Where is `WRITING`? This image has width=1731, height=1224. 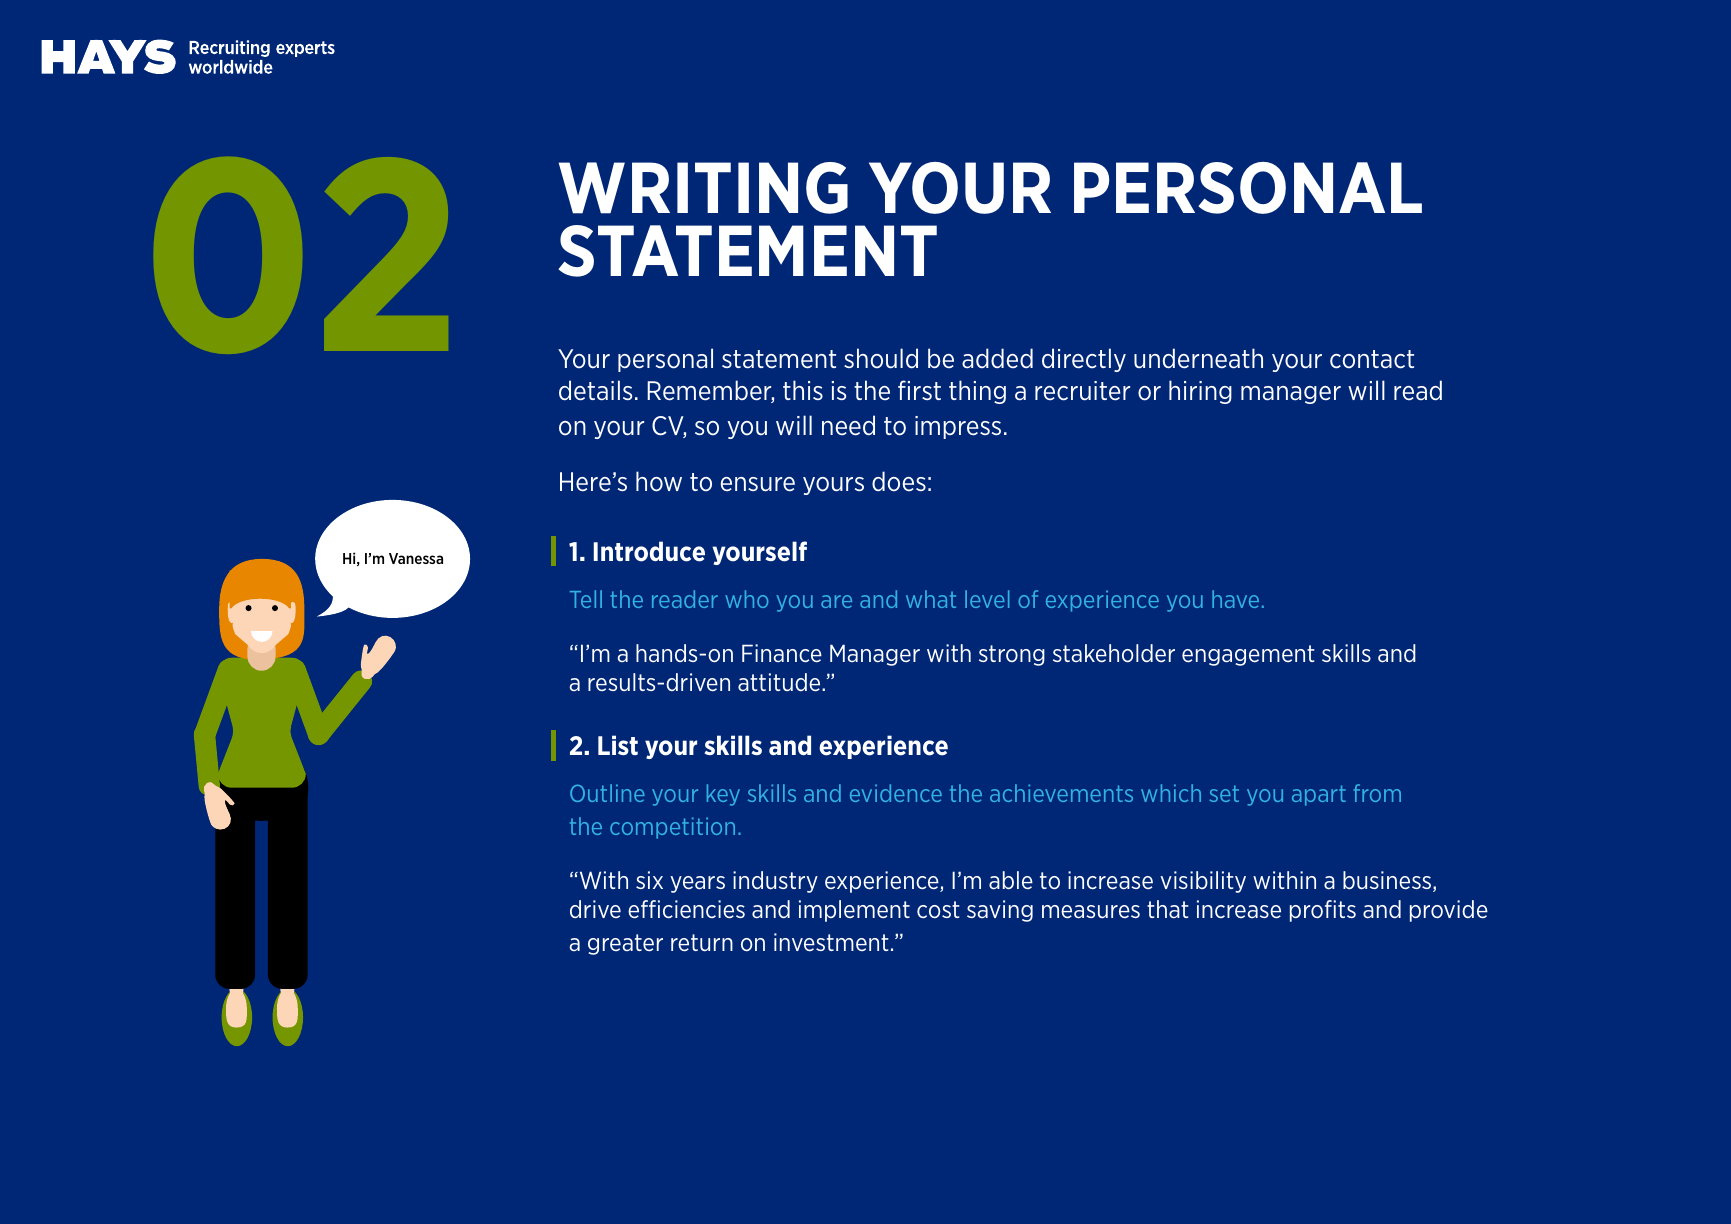
WRITING is located at coordinates (703, 188).
